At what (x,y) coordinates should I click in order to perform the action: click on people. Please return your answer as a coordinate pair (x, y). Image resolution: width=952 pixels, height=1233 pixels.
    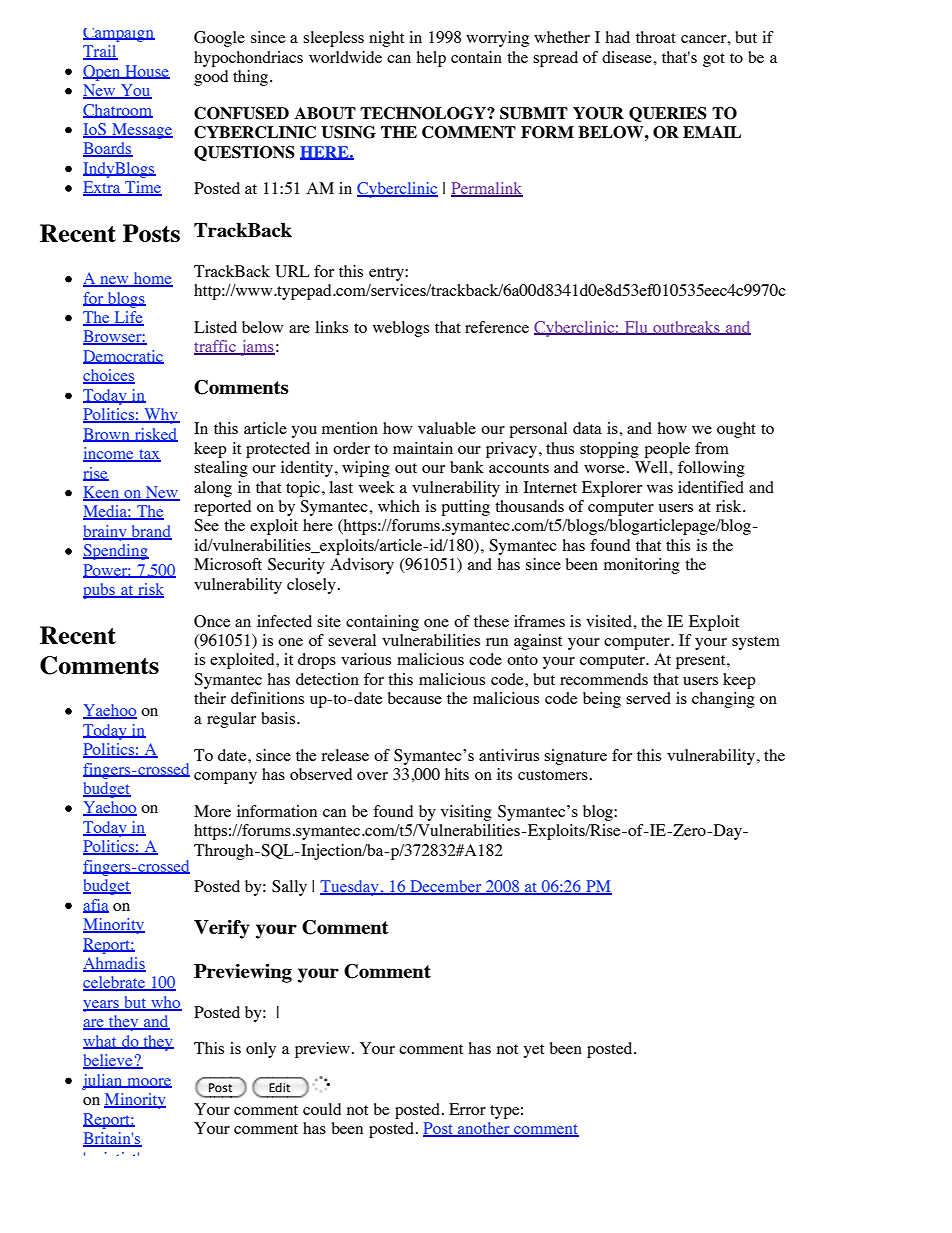
    Looking at the image, I should click on (667, 450).
